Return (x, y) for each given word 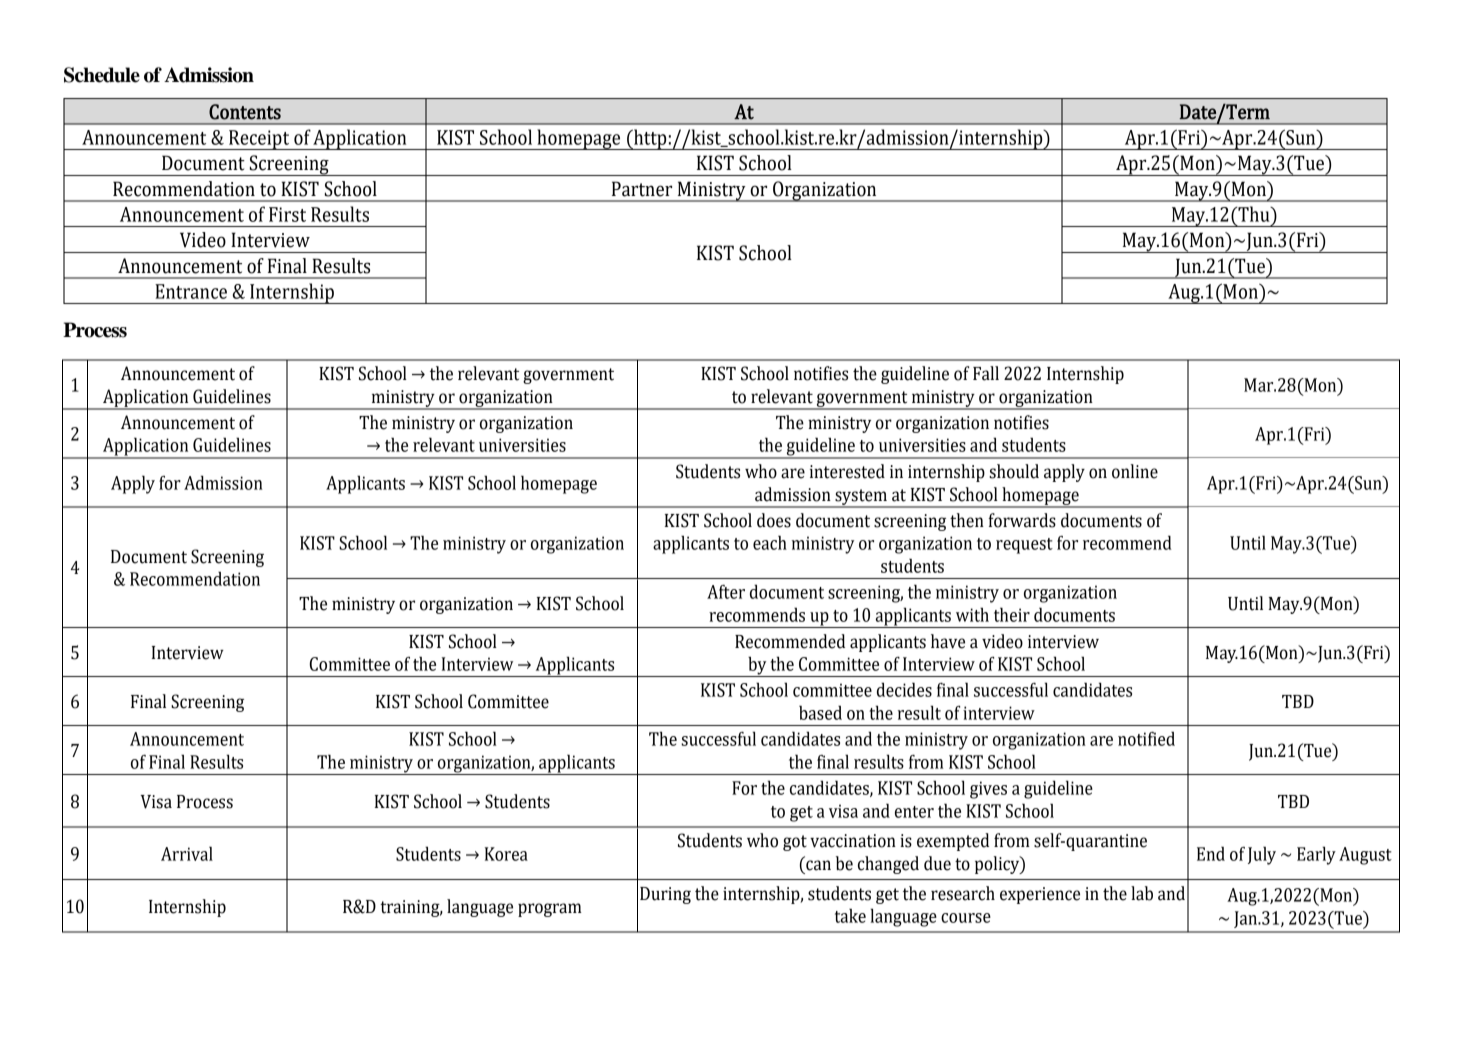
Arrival (187, 853)
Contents (245, 112)
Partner (642, 189)
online (1135, 471)
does (774, 520)
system (861, 498)
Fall (986, 373)
